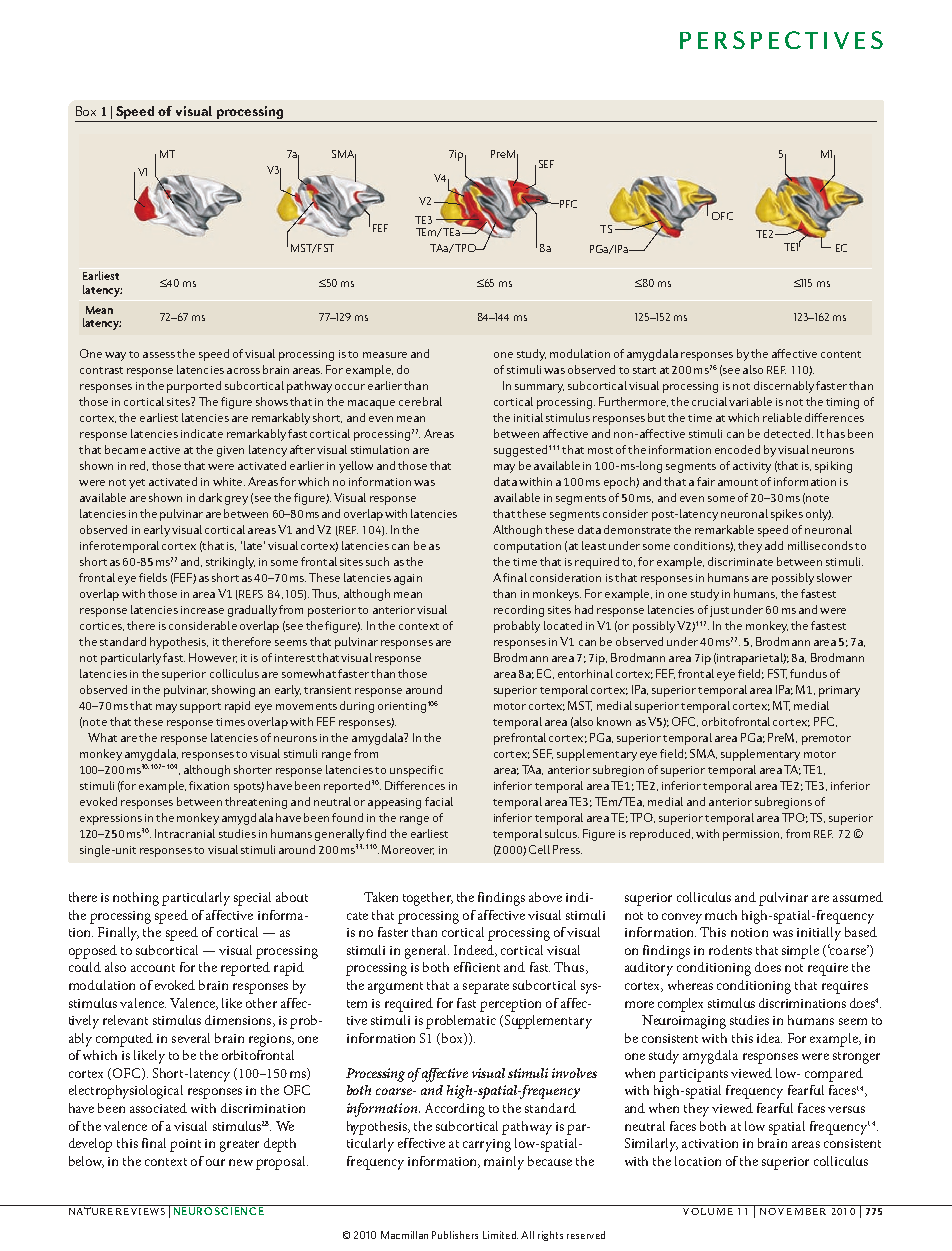  What do you see at coordinates (752, 835) in the page?
I see `permission` at bounding box center [752, 835].
